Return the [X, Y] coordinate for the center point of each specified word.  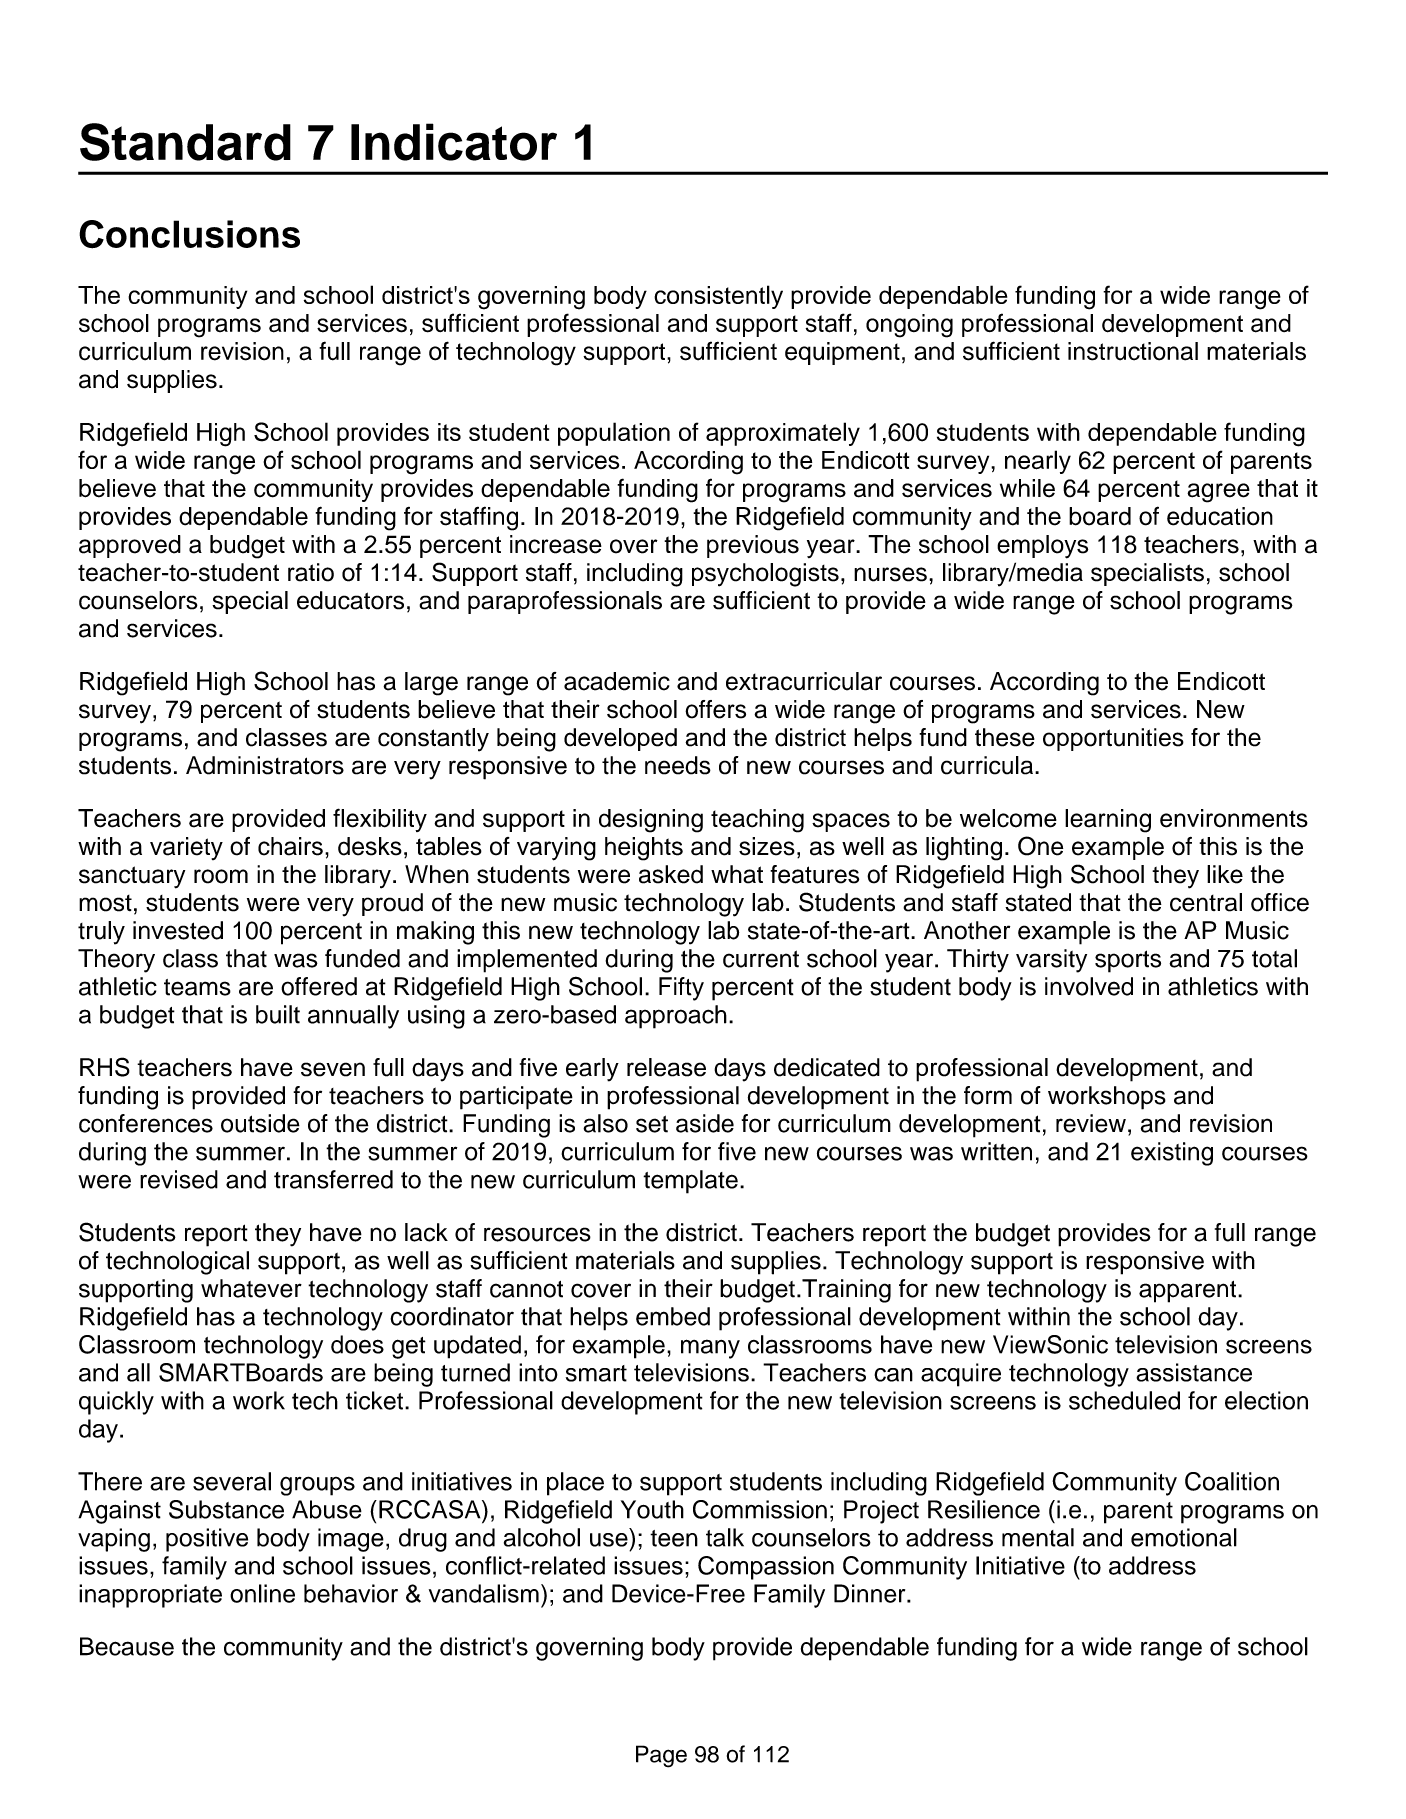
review [1091, 1123]
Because [127, 1646]
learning [1108, 821]
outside [260, 1123]
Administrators [265, 765]
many [710, 1349]
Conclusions [189, 234]
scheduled [1124, 1400]
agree [1218, 493]
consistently [718, 297]
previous [753, 546]
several [232, 1481]
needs [678, 765]
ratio [311, 572]
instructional [1133, 351]
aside [705, 1123]
